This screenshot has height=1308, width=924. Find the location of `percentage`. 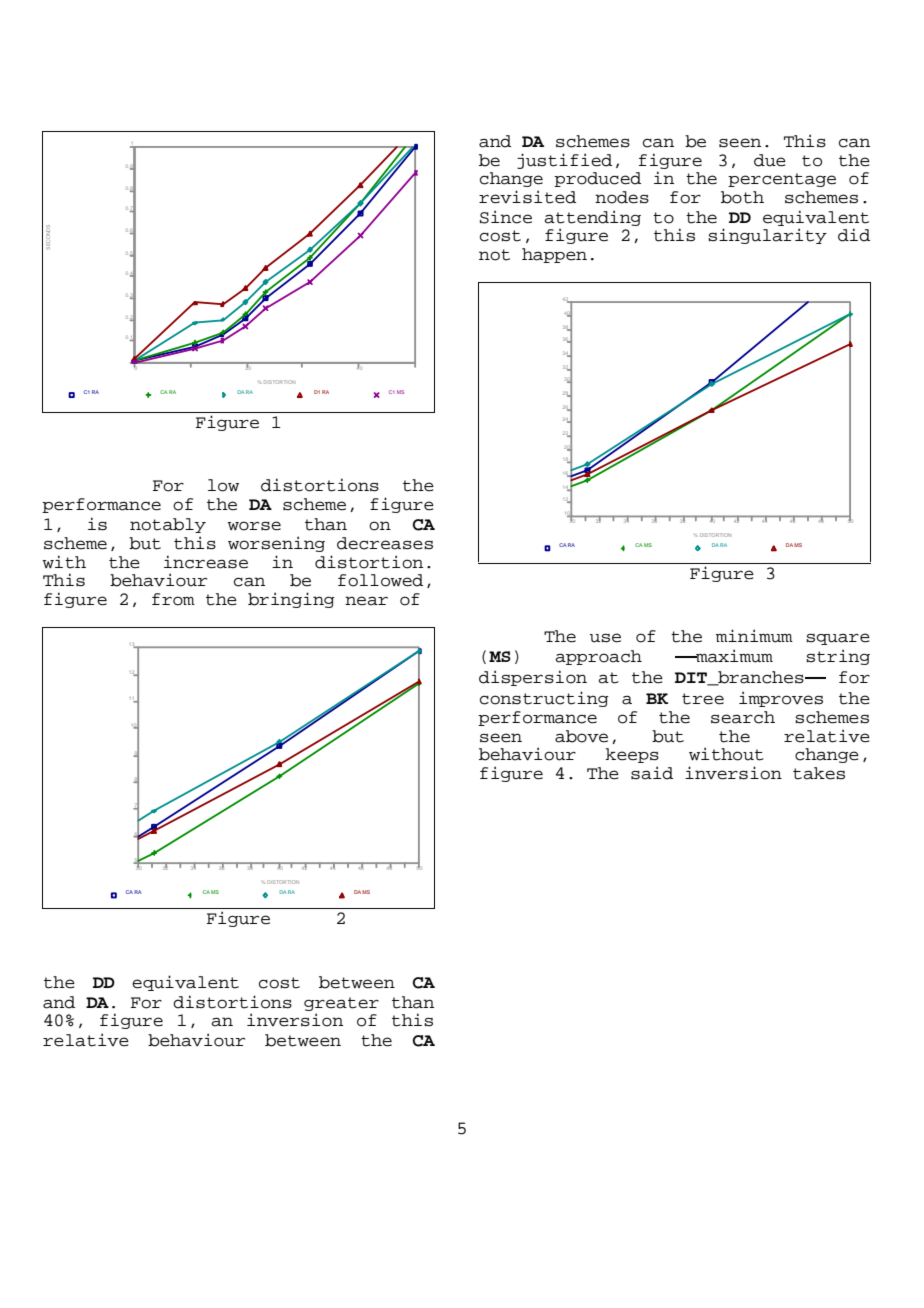

percentage is located at coordinates (782, 180).
